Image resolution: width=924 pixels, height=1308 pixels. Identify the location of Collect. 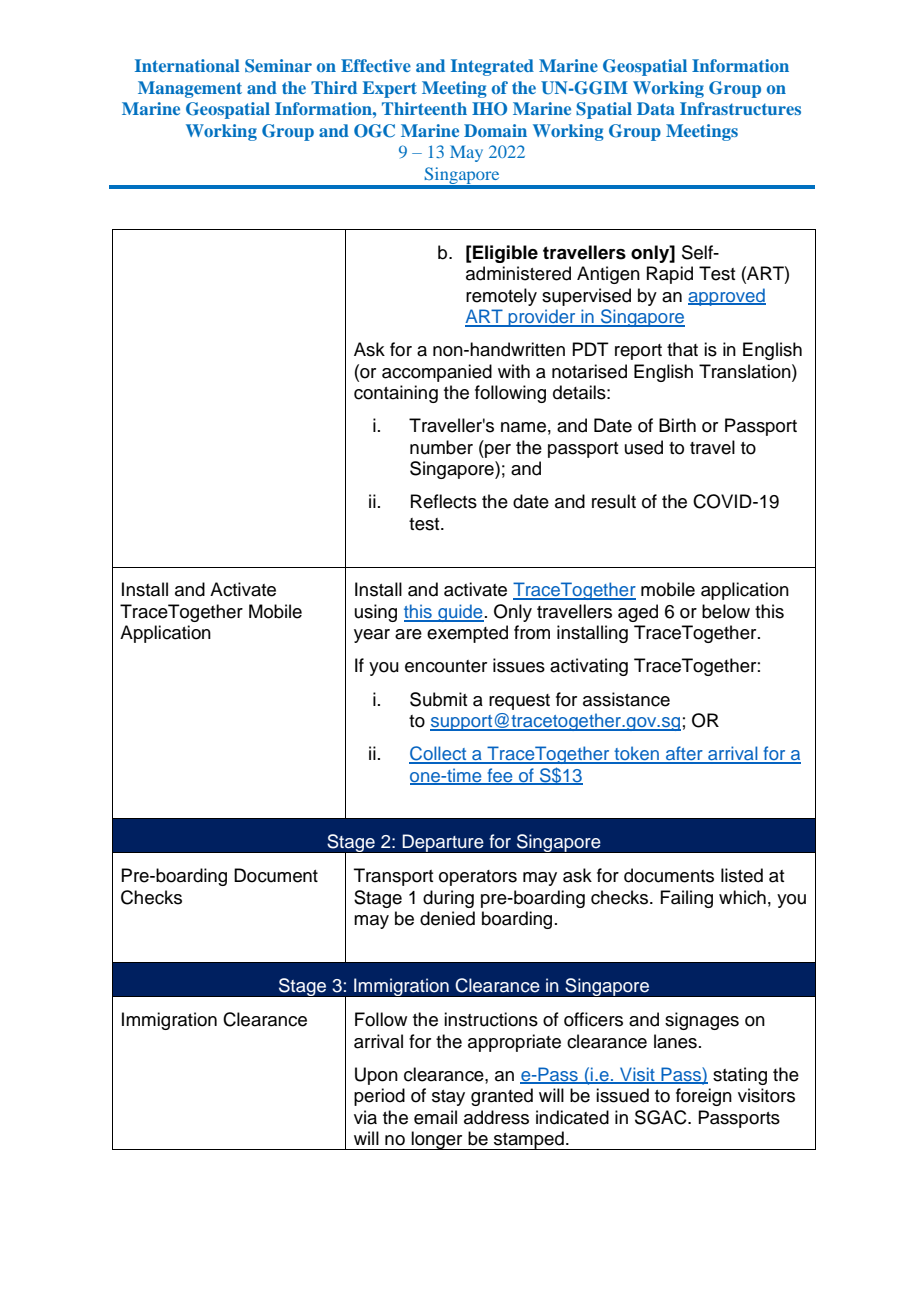
(439, 754).
